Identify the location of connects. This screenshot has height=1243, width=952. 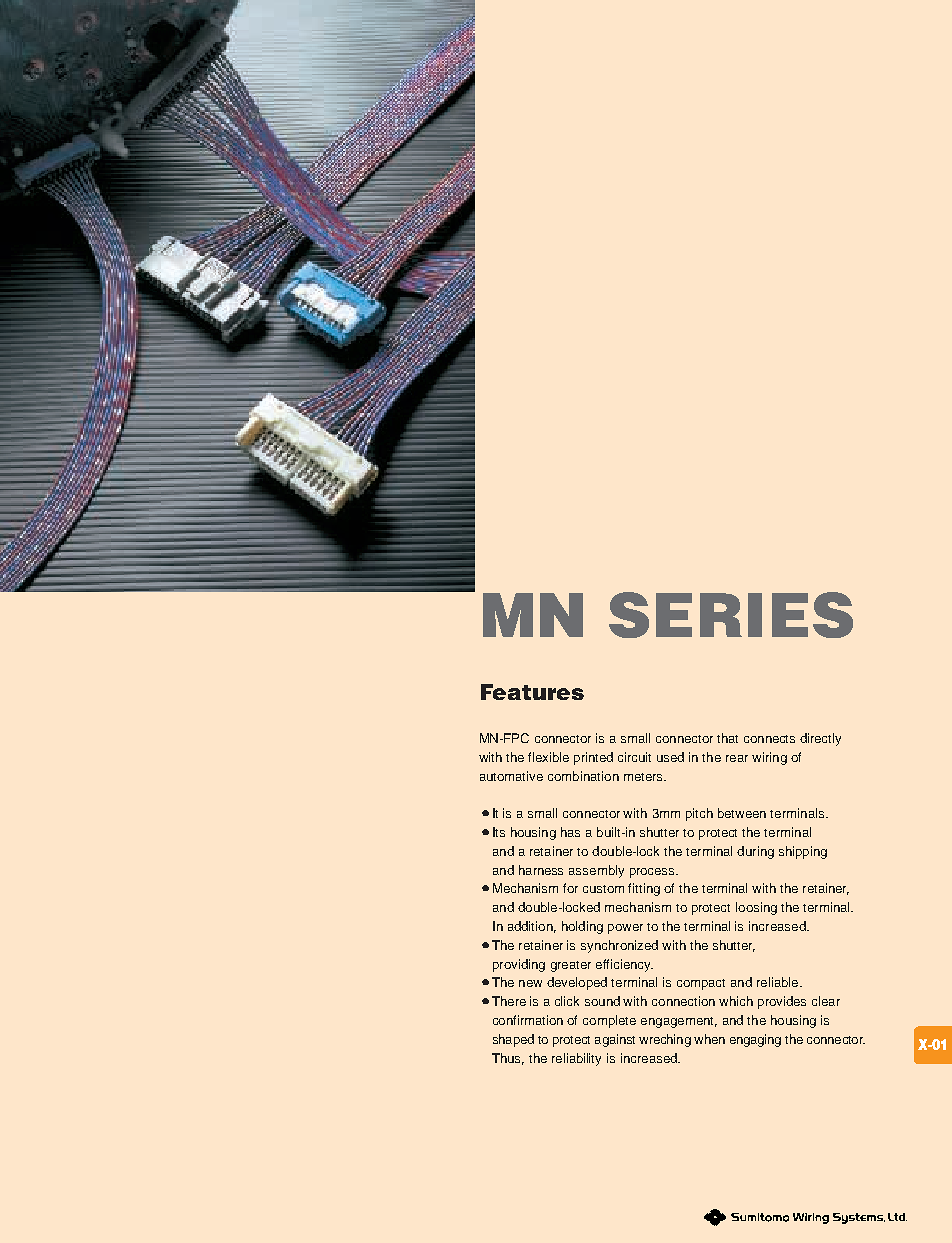
(769, 739).
